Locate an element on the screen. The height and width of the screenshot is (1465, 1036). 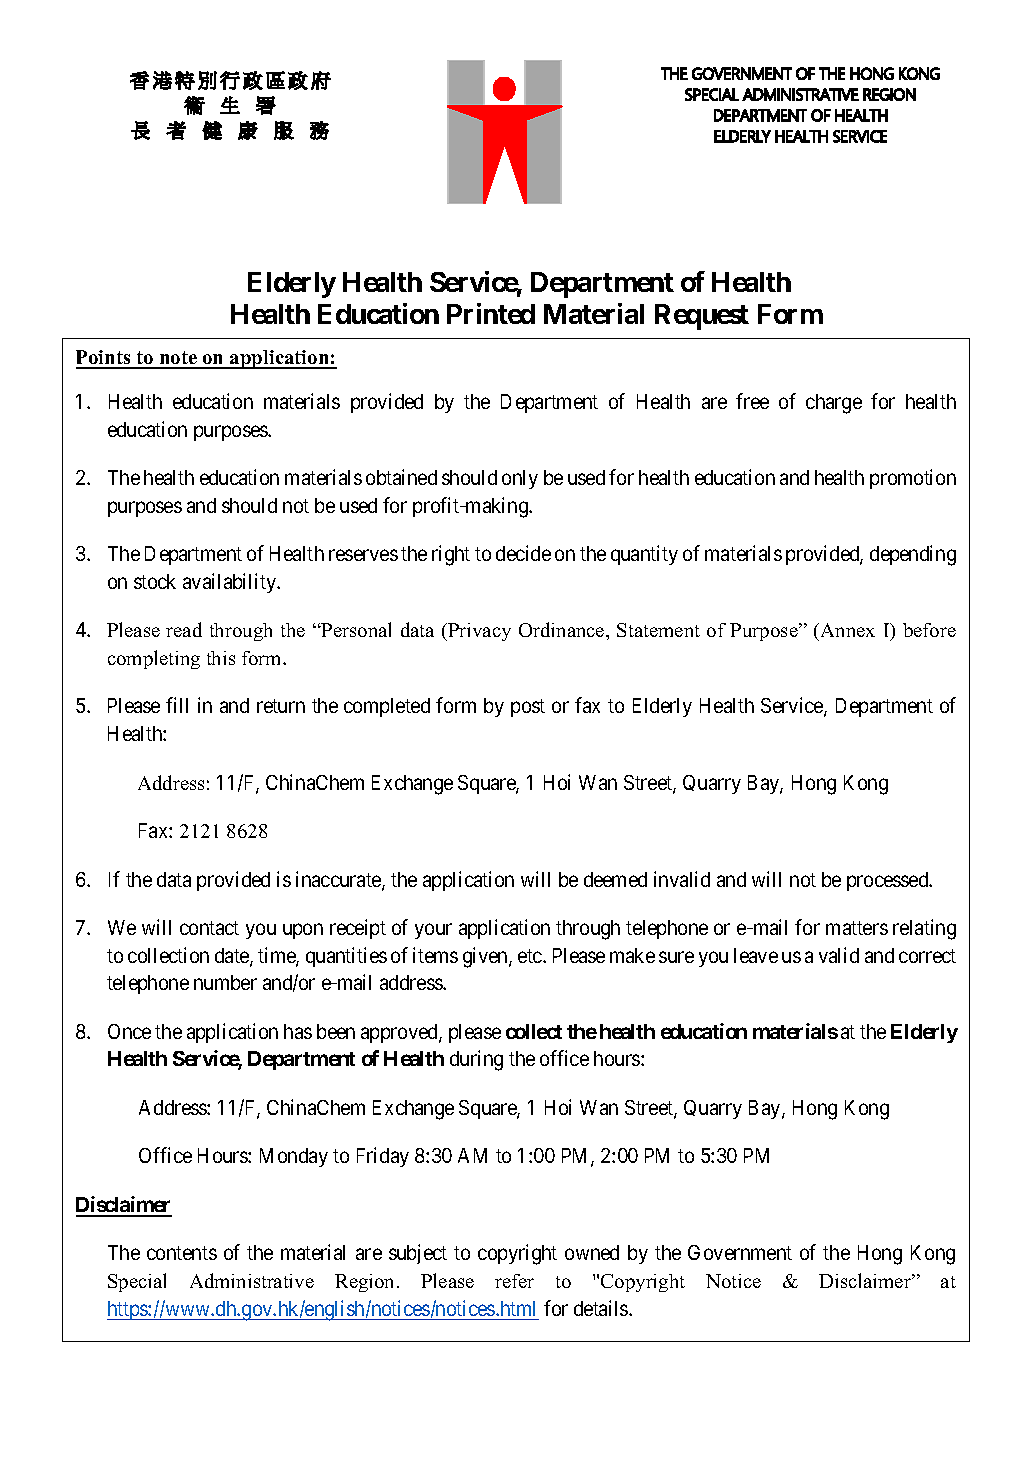
contents is located at coordinates (182, 1253).
